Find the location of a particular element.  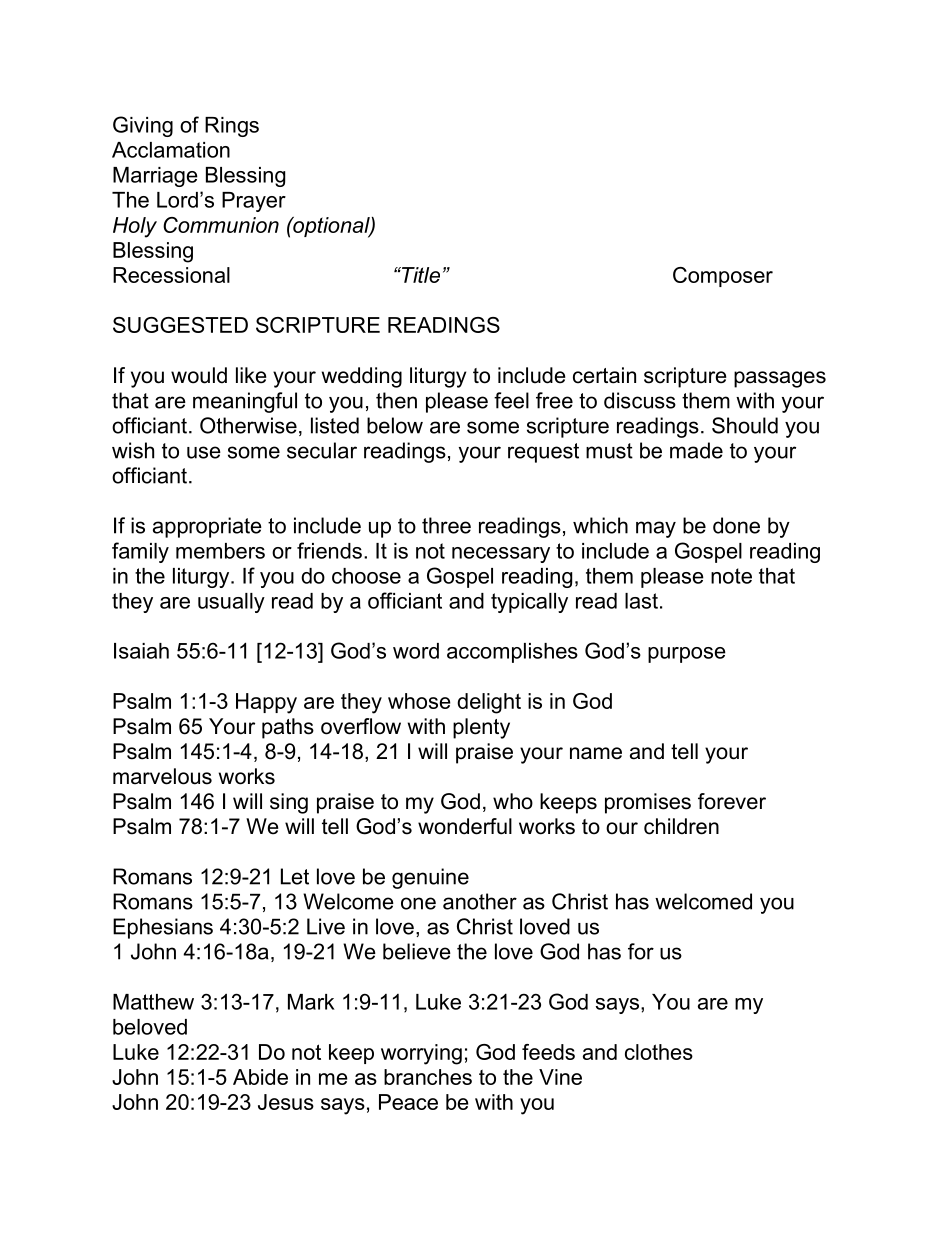

purpose is located at coordinates (687, 655).
